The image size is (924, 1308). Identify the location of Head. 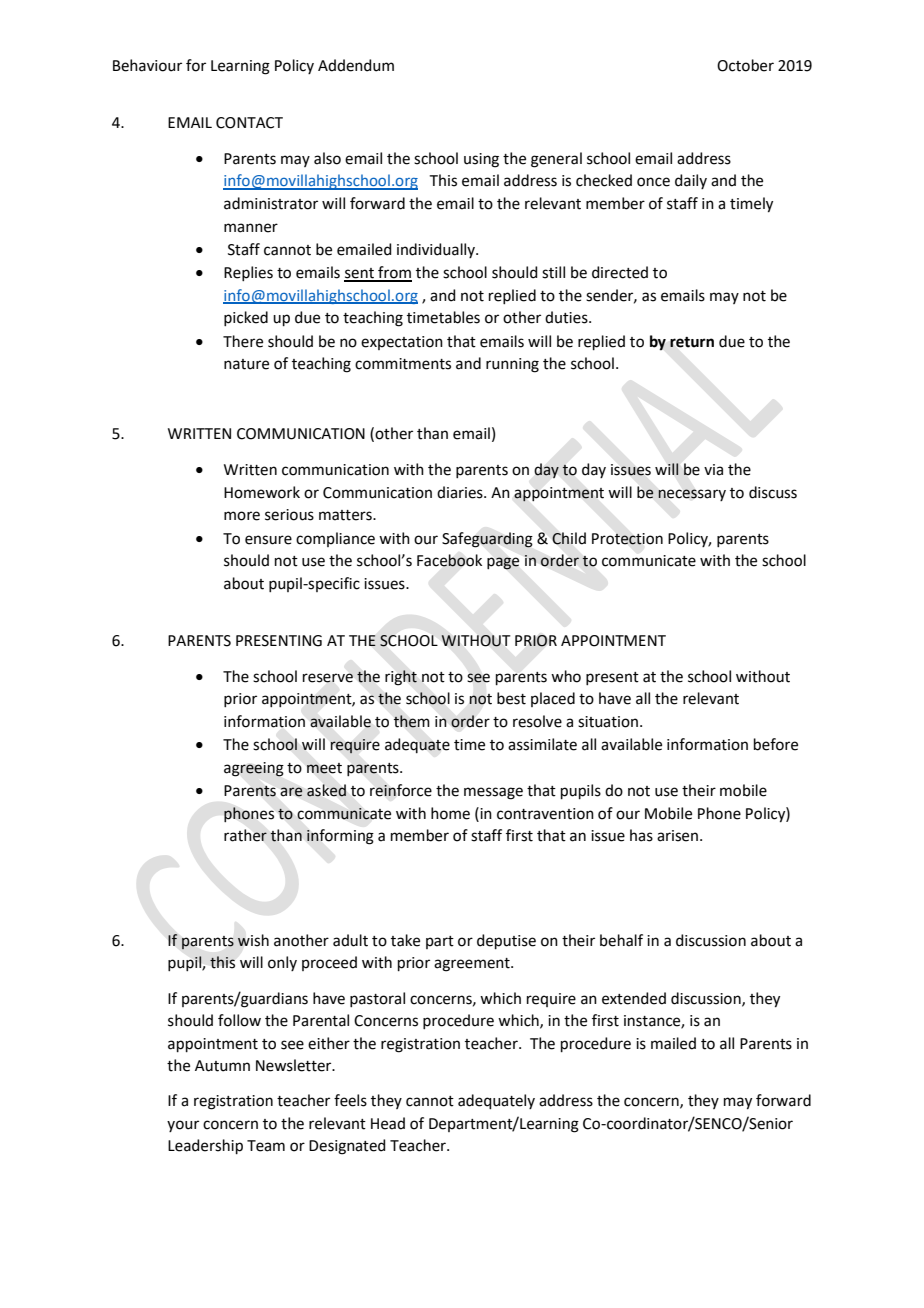
(388, 1123).
